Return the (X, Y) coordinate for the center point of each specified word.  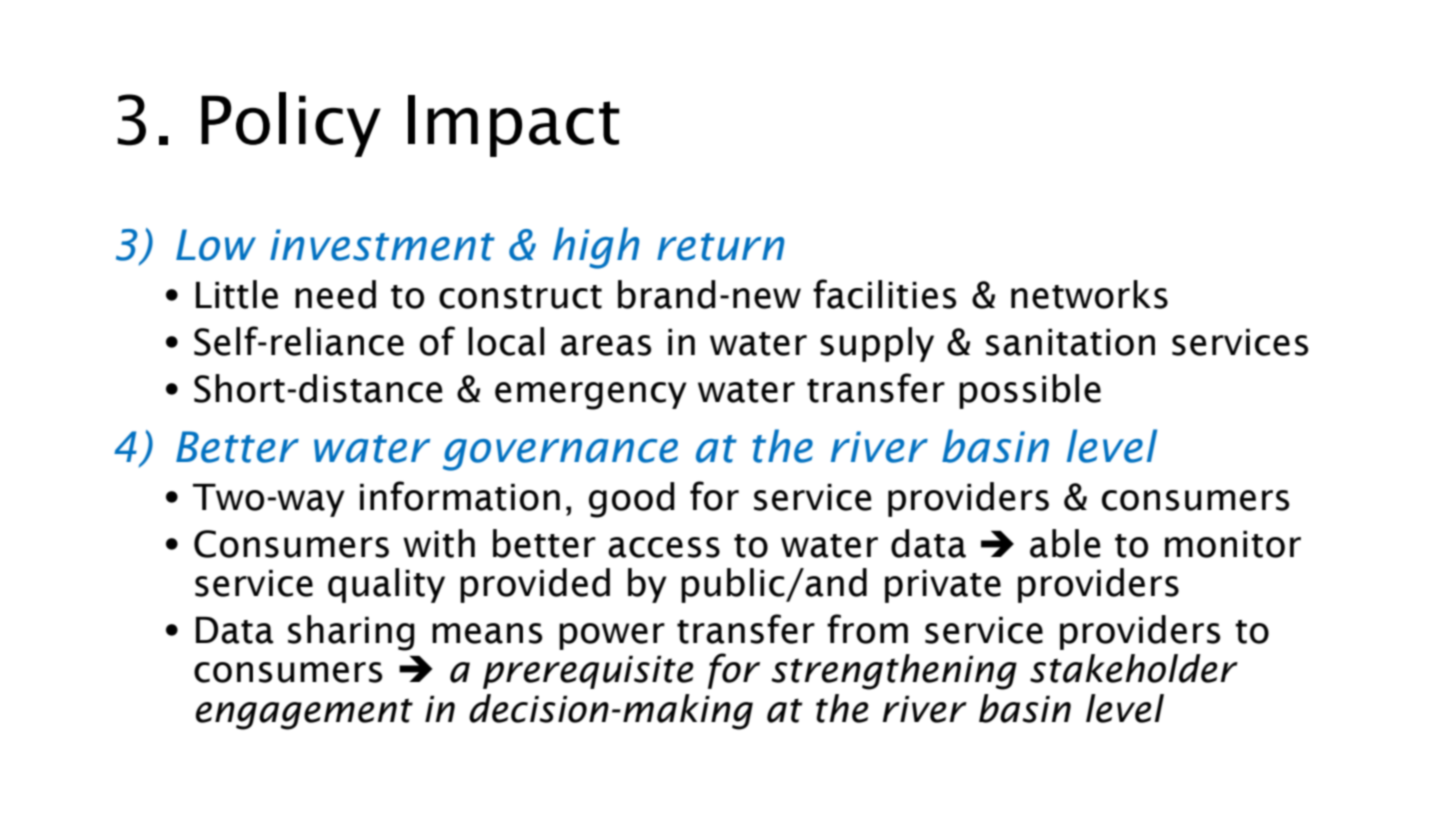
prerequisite (588, 672)
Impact (514, 126)
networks (1089, 294)
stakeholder (1134, 668)
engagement (304, 714)
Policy (291, 124)
